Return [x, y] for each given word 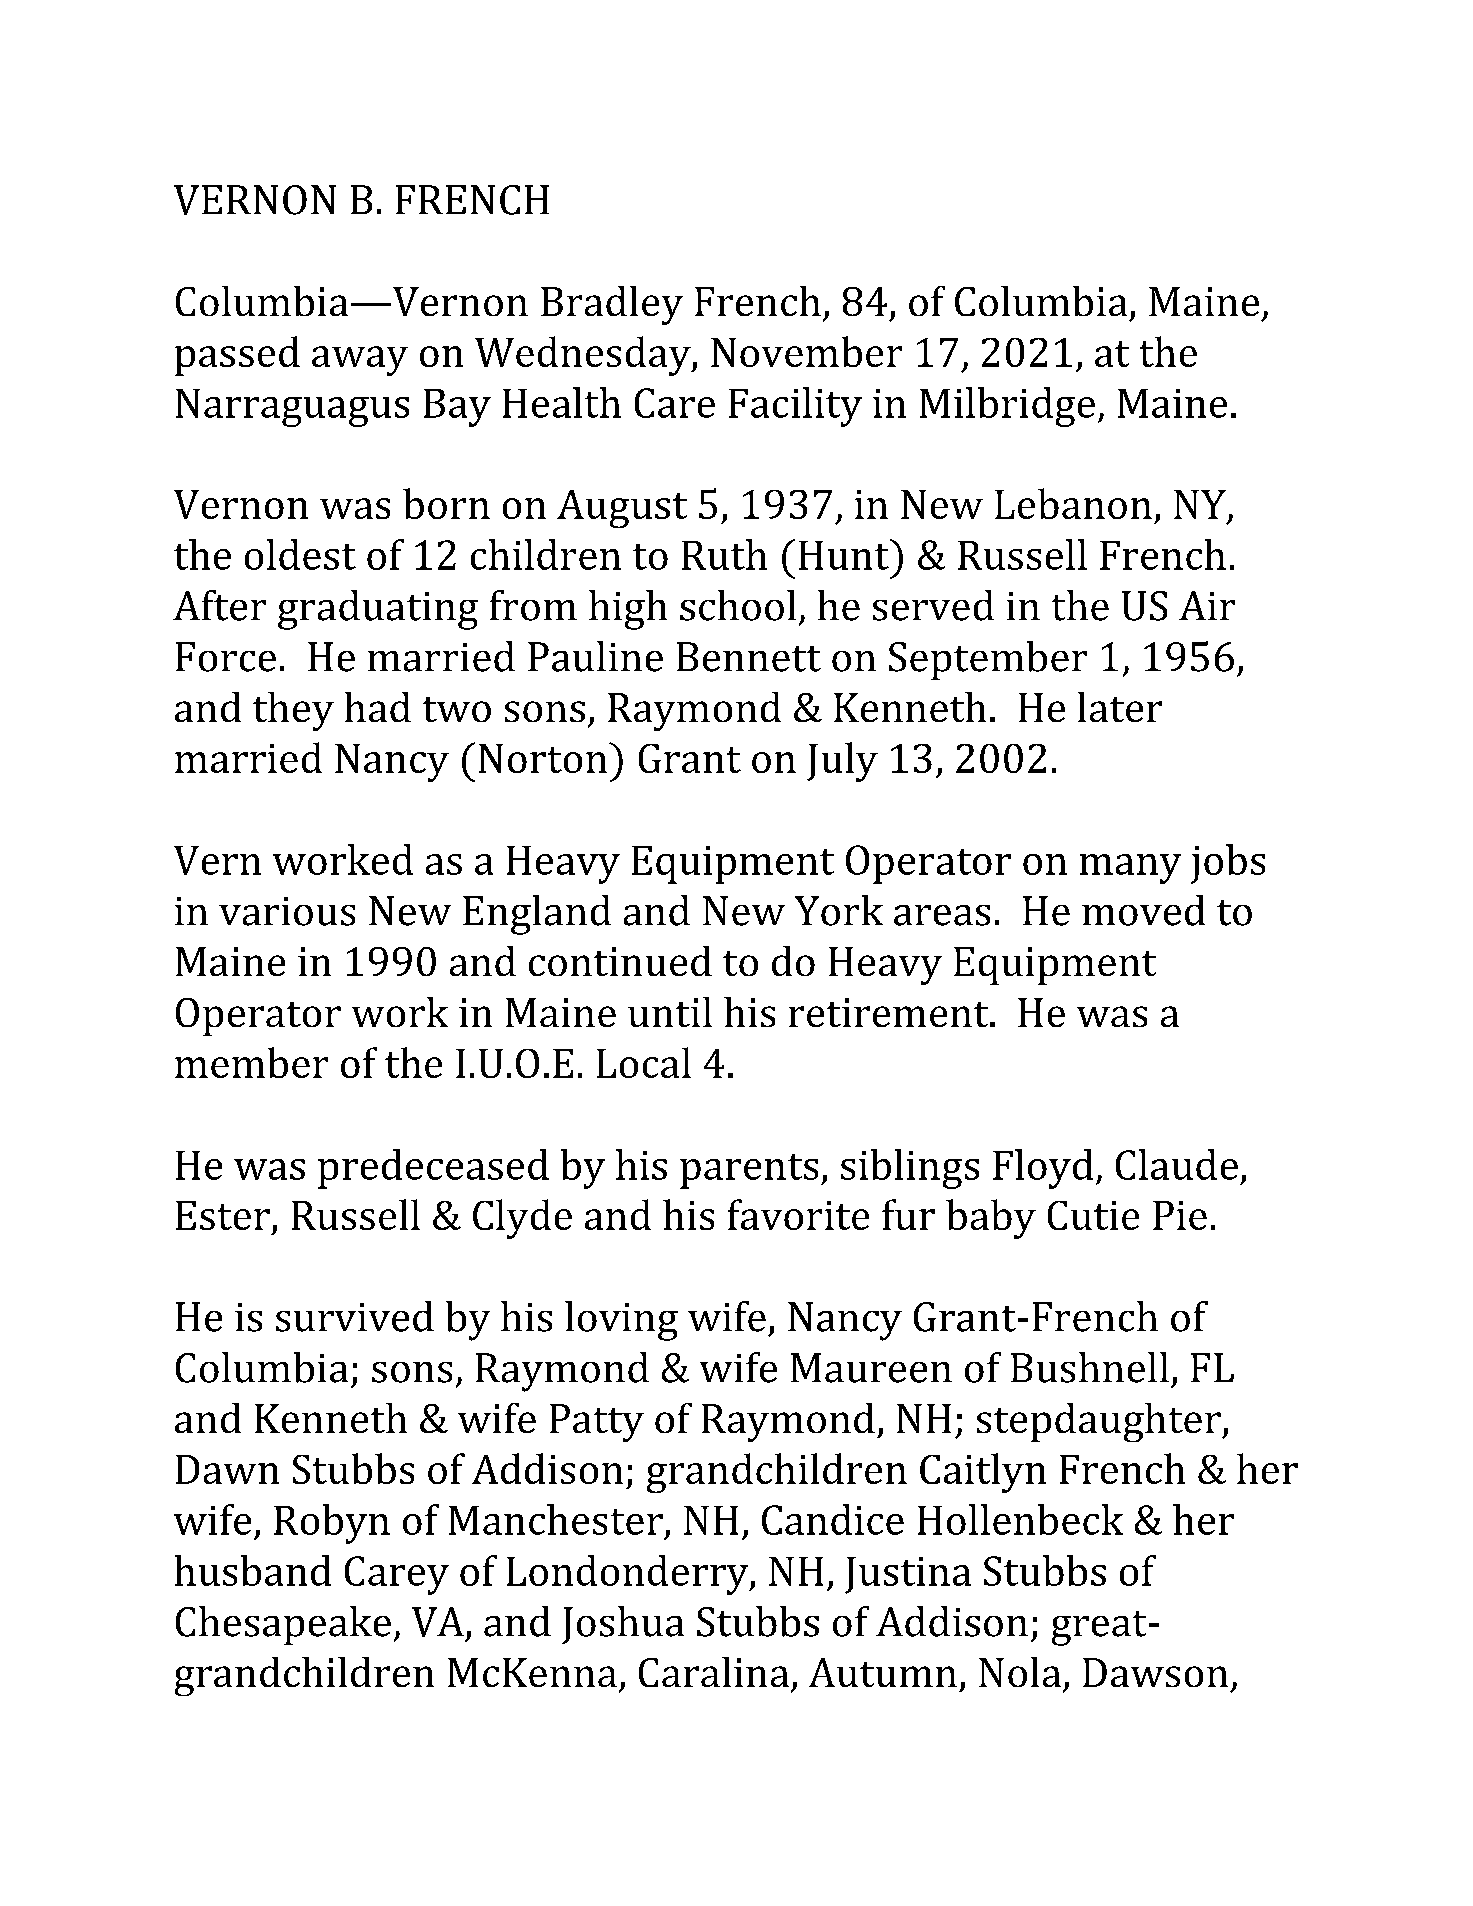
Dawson [1155, 1672]
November [806, 351]
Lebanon [1073, 503]
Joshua [623, 1625]
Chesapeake [283, 1625]
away [360, 361]
